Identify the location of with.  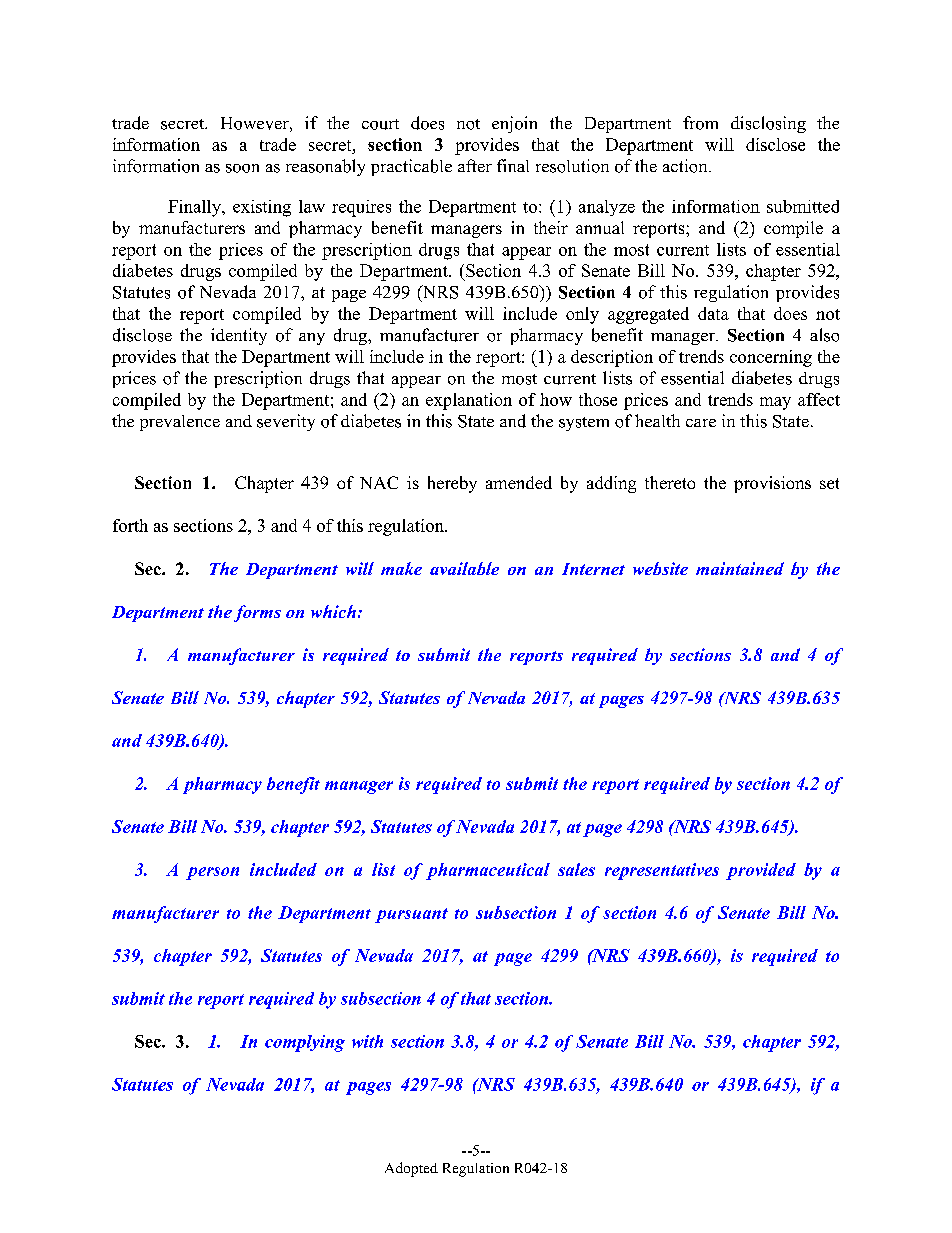
(367, 1041).
